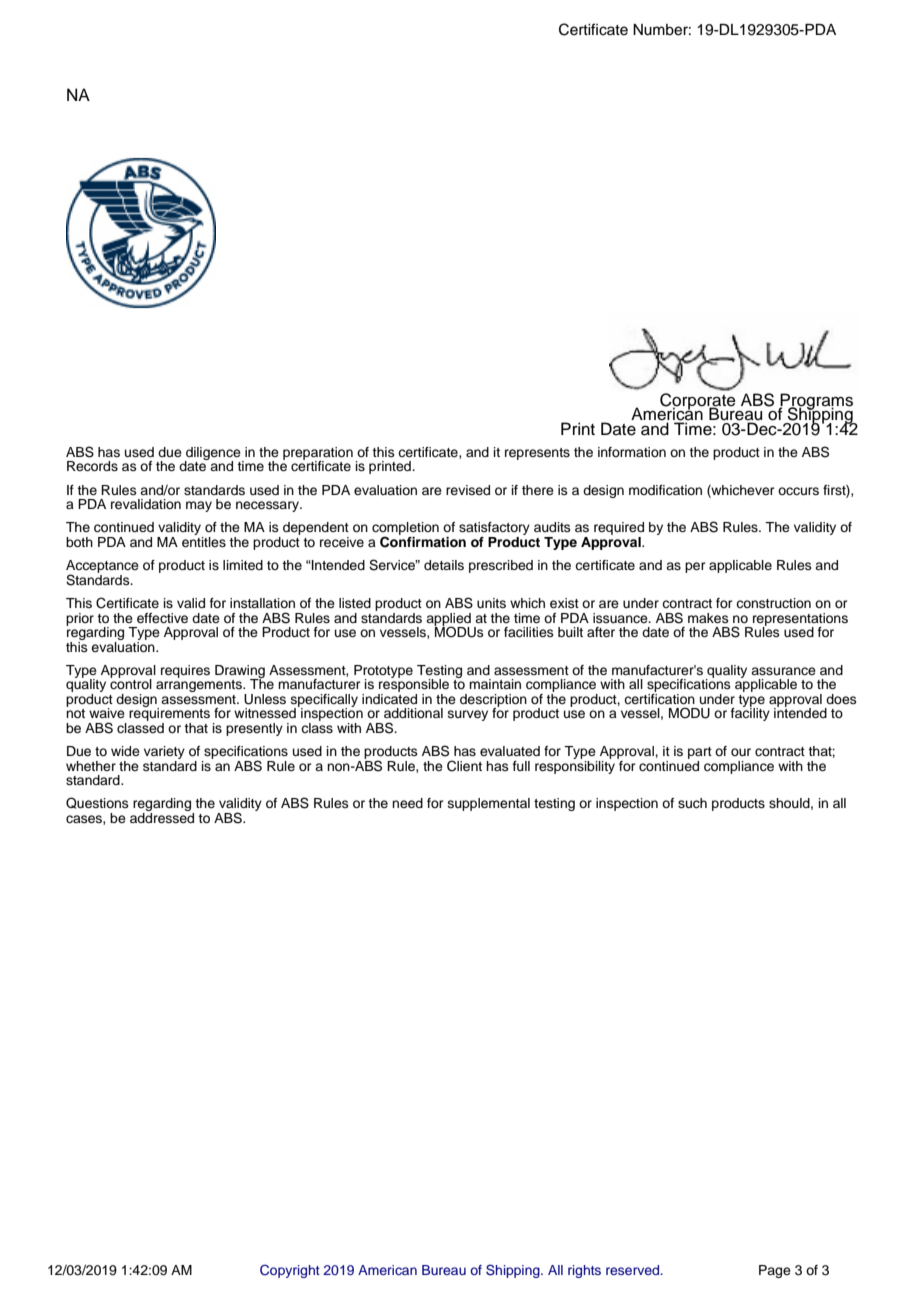  What do you see at coordinates (584, 1271) in the page?
I see `rights` at bounding box center [584, 1271].
